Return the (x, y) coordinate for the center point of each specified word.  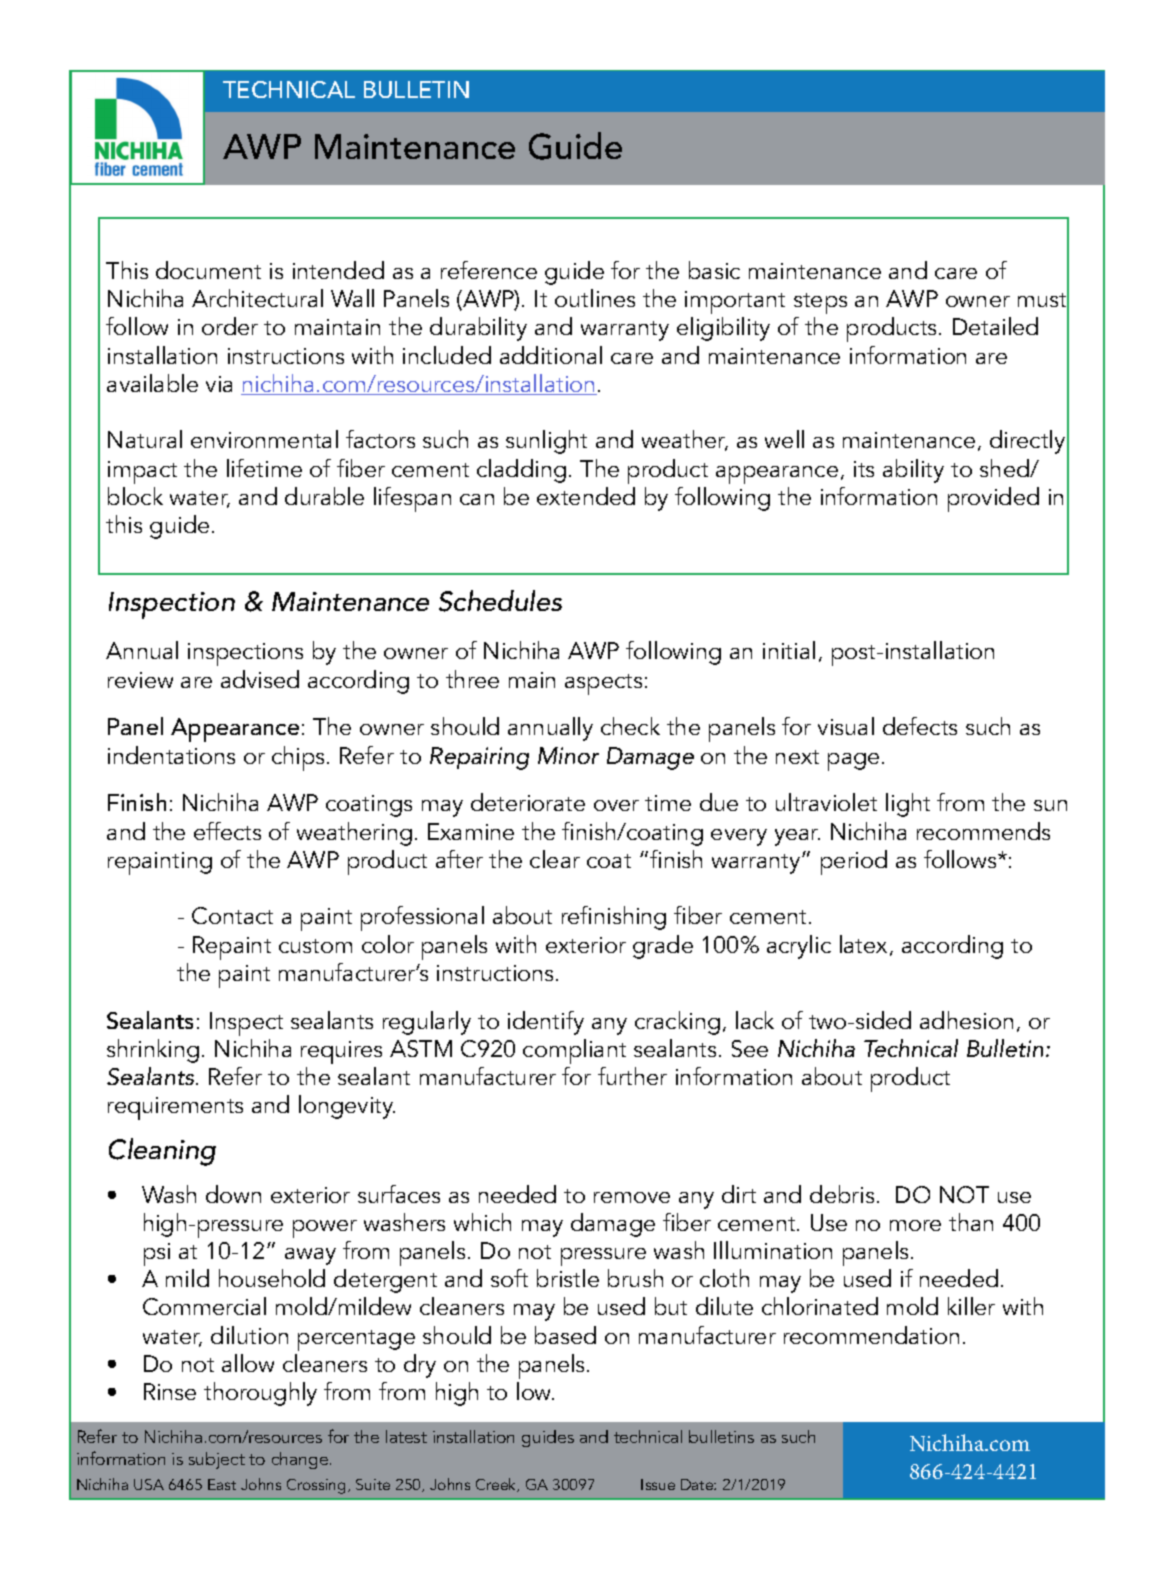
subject (217, 1460)
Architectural (257, 298)
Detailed (995, 326)
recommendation (871, 1335)
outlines (595, 298)
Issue (658, 1484)
